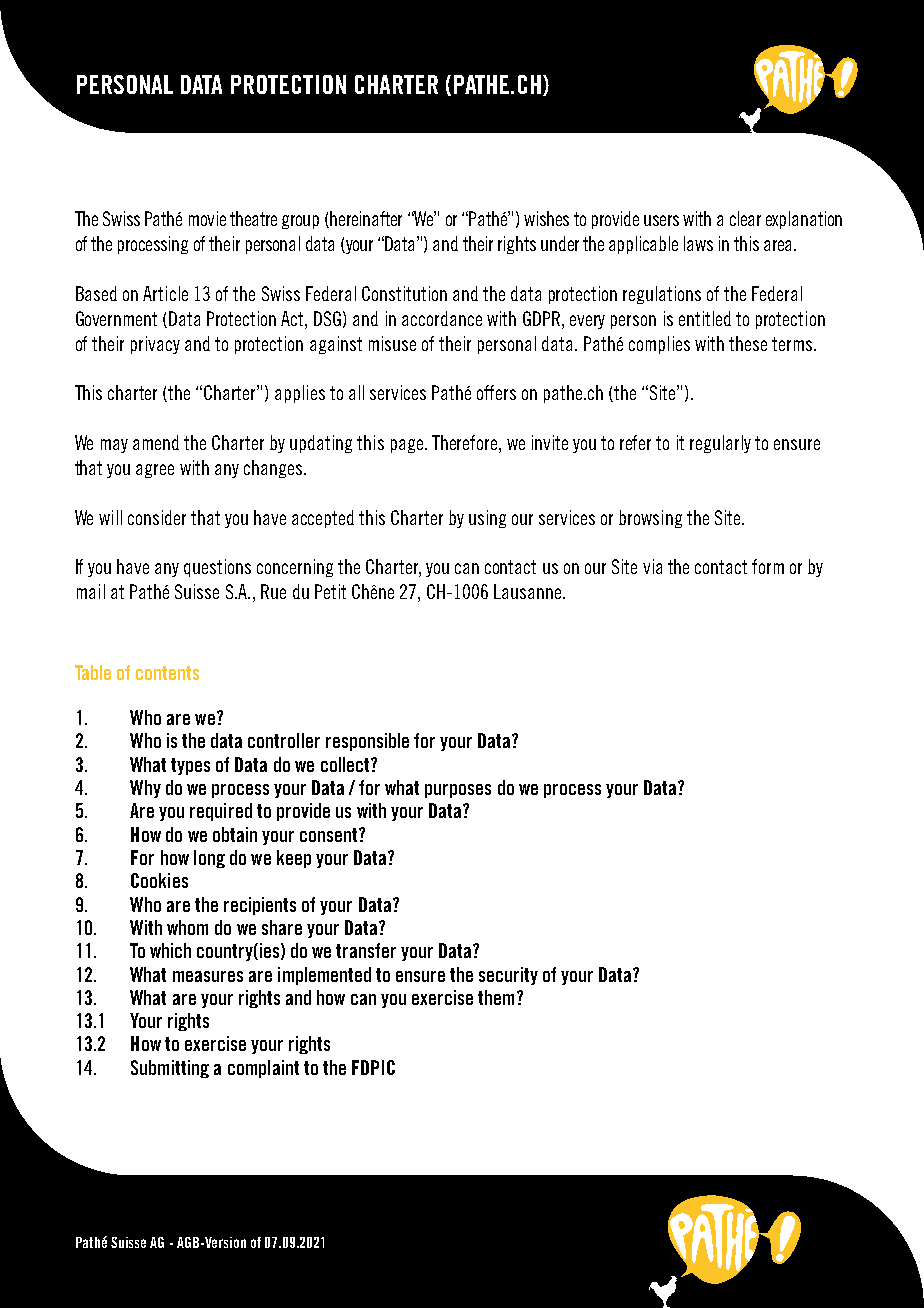  I want to click on Submitting, so click(170, 1069).
